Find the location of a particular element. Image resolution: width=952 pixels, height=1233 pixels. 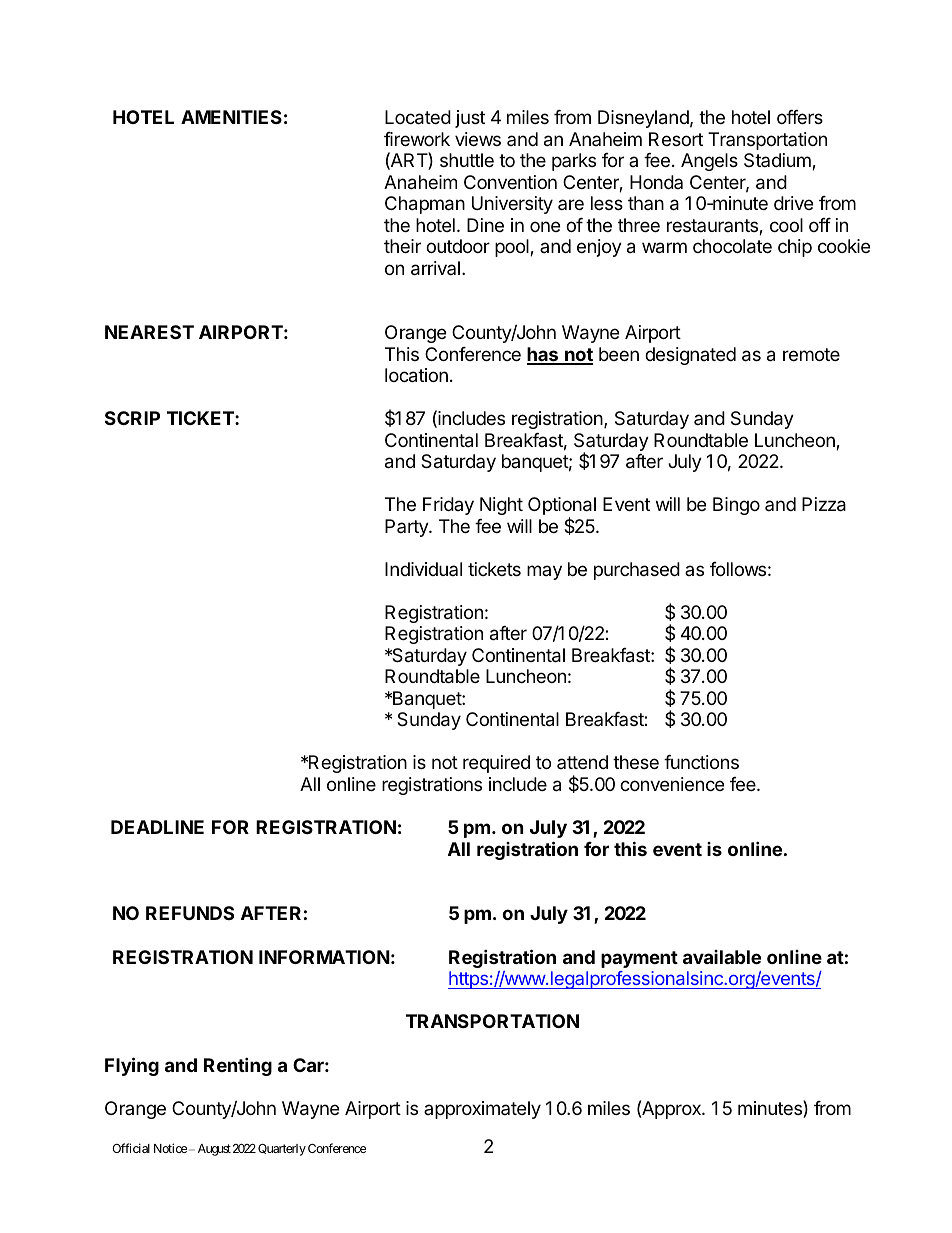

SCRIP is located at coordinates (132, 418).
